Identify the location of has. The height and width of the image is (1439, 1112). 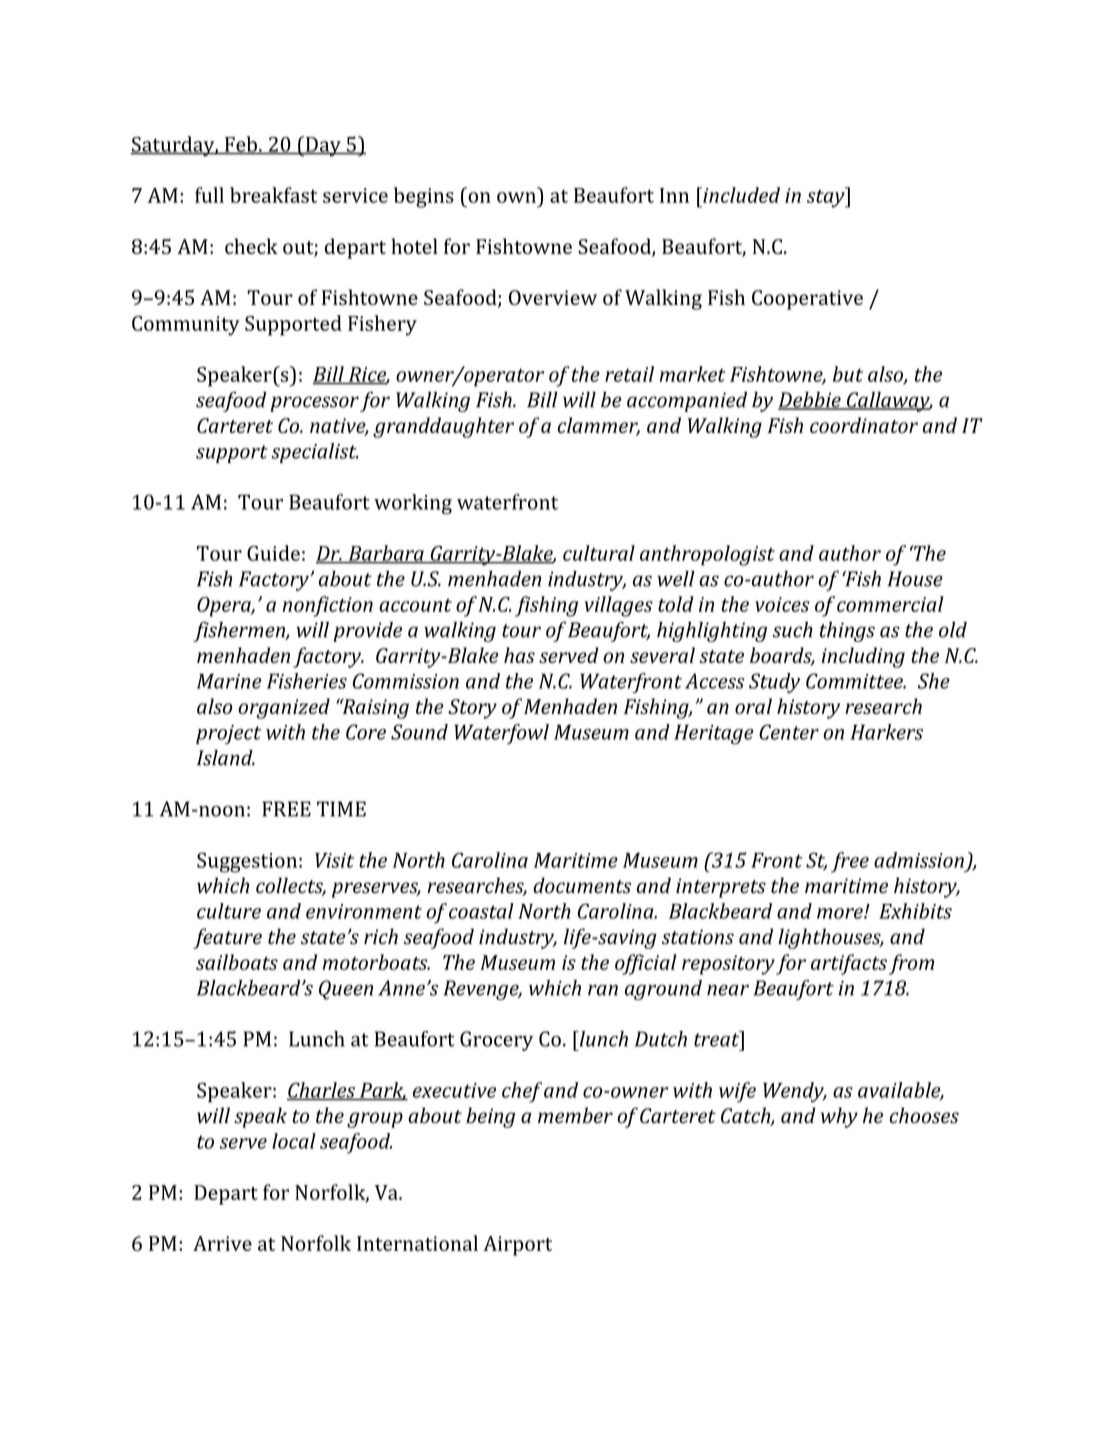
(519, 655).
